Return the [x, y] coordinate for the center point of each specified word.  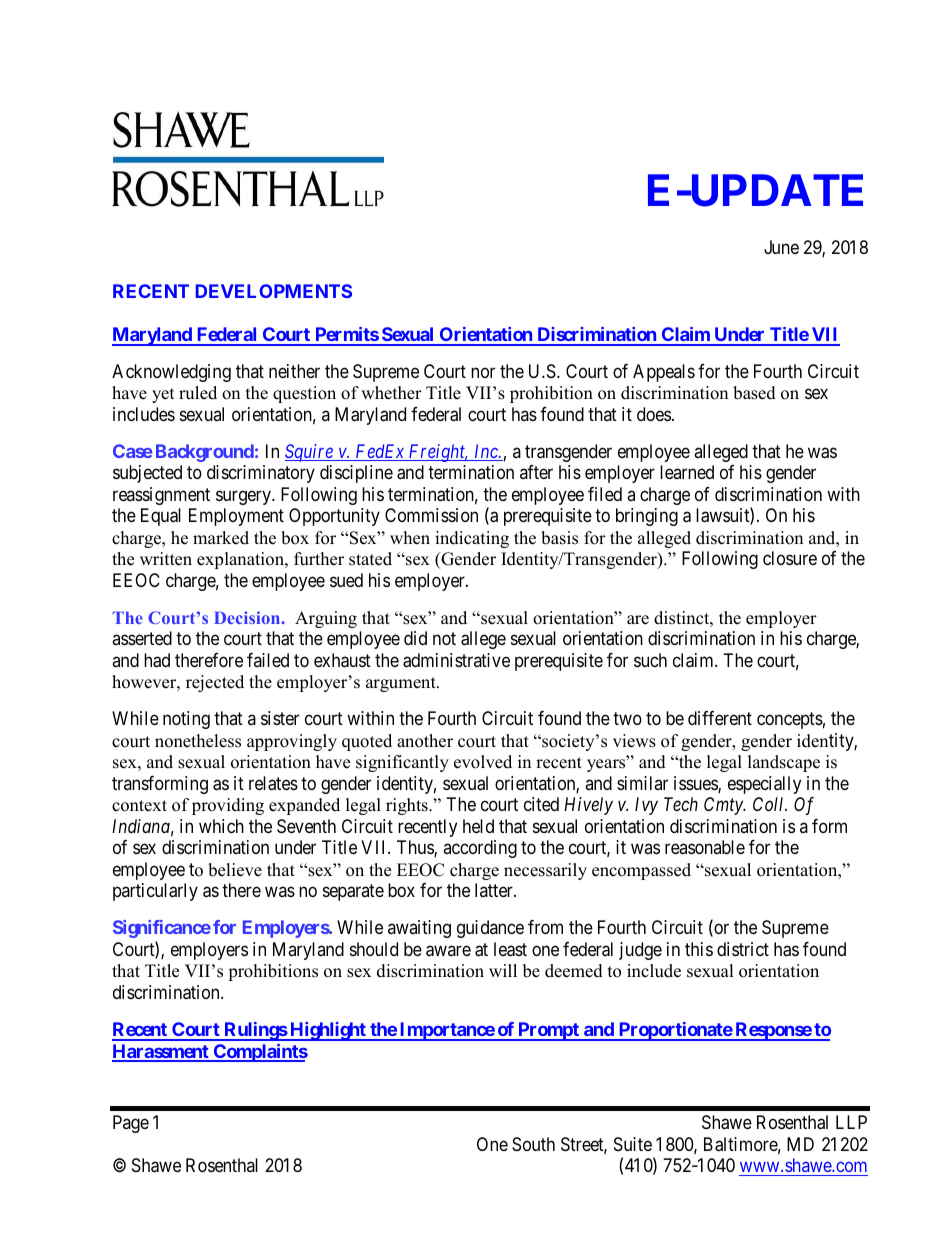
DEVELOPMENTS [274, 291]
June [781, 247]
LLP [851, 1122]
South [533, 1144]
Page [131, 1124]
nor [483, 372]
